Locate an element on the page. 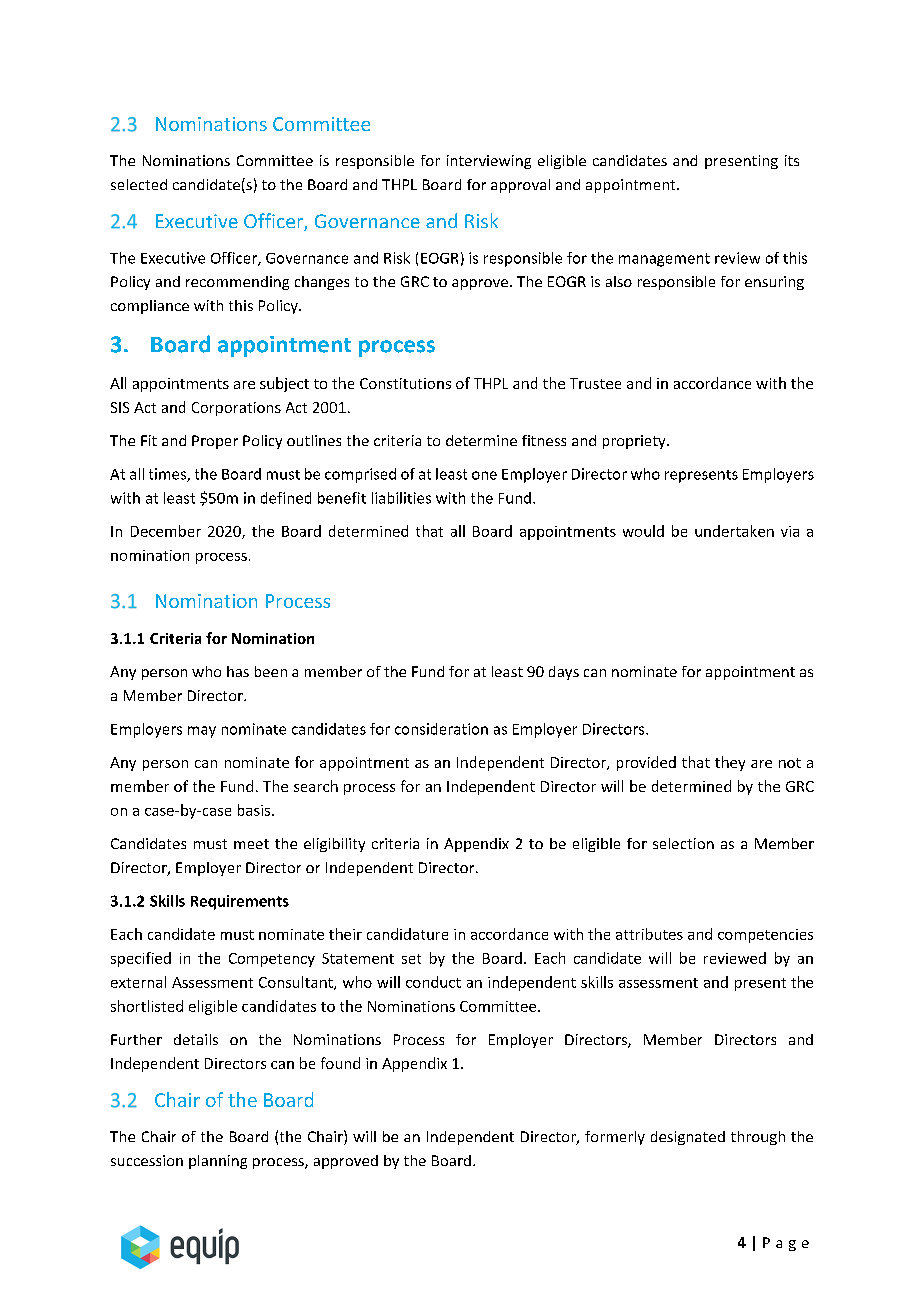  set is located at coordinates (411, 959).
